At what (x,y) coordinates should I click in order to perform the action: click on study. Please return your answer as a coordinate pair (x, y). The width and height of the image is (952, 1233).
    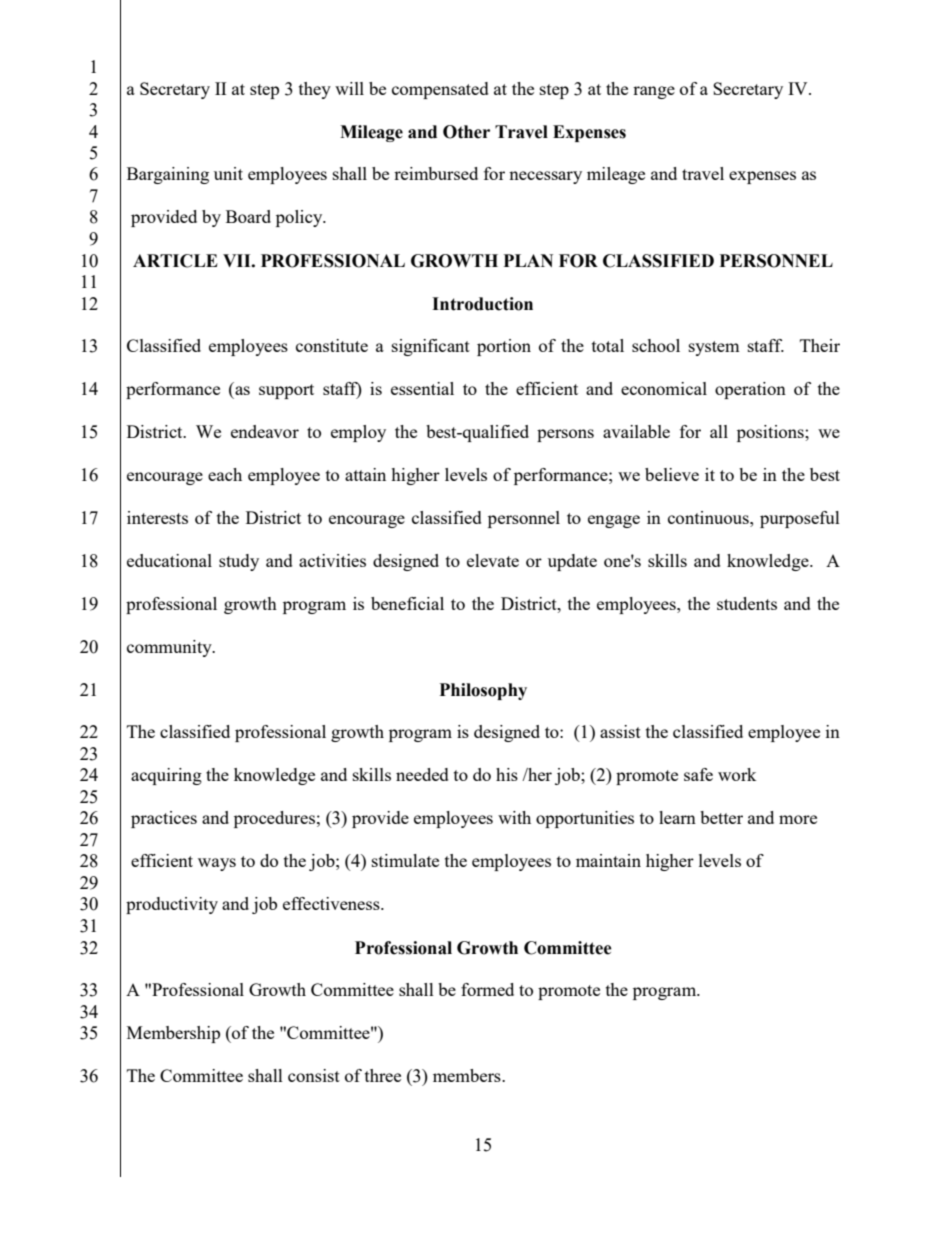
    Looking at the image, I should click on (239, 562).
